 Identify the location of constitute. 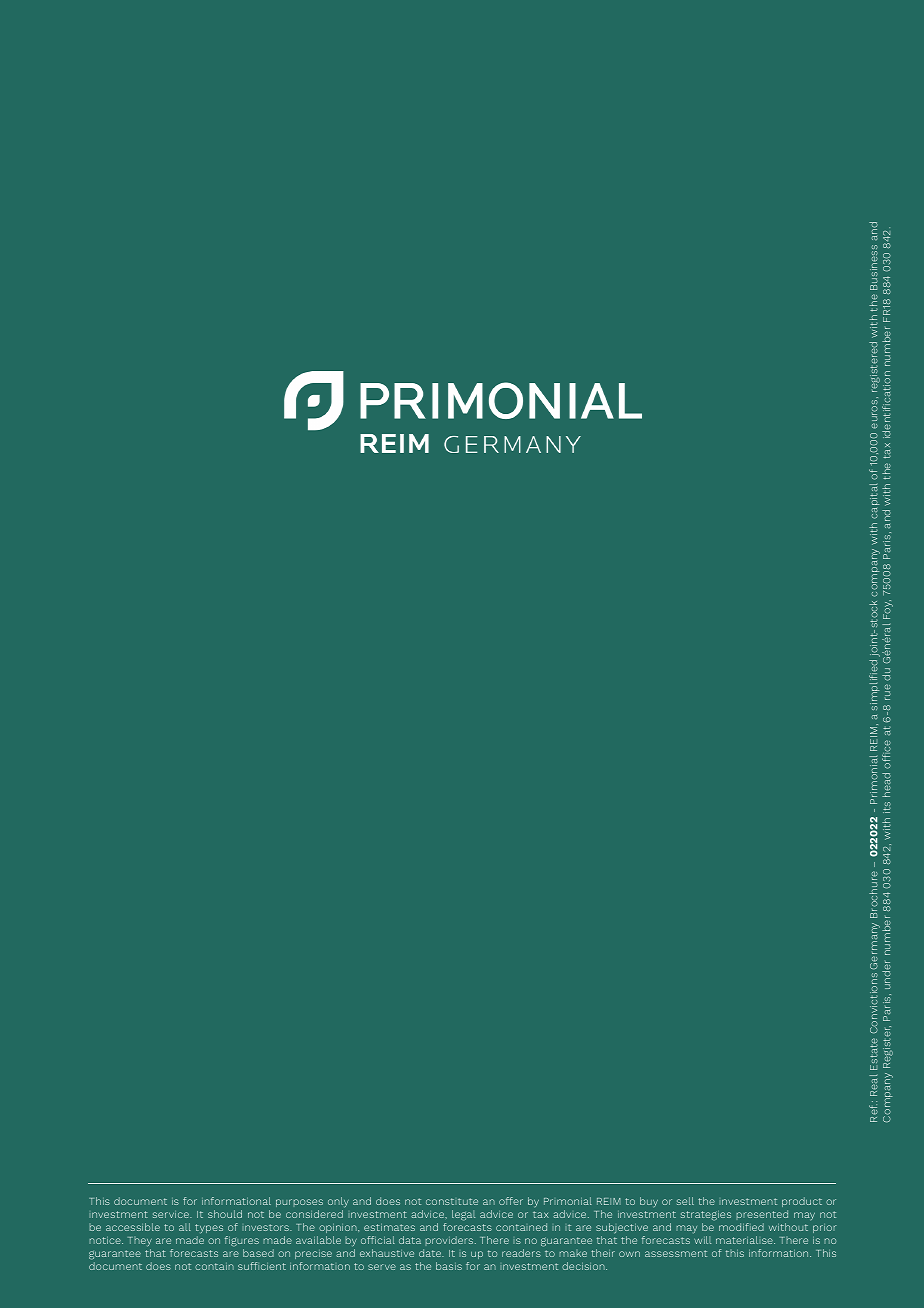
(452, 1201).
